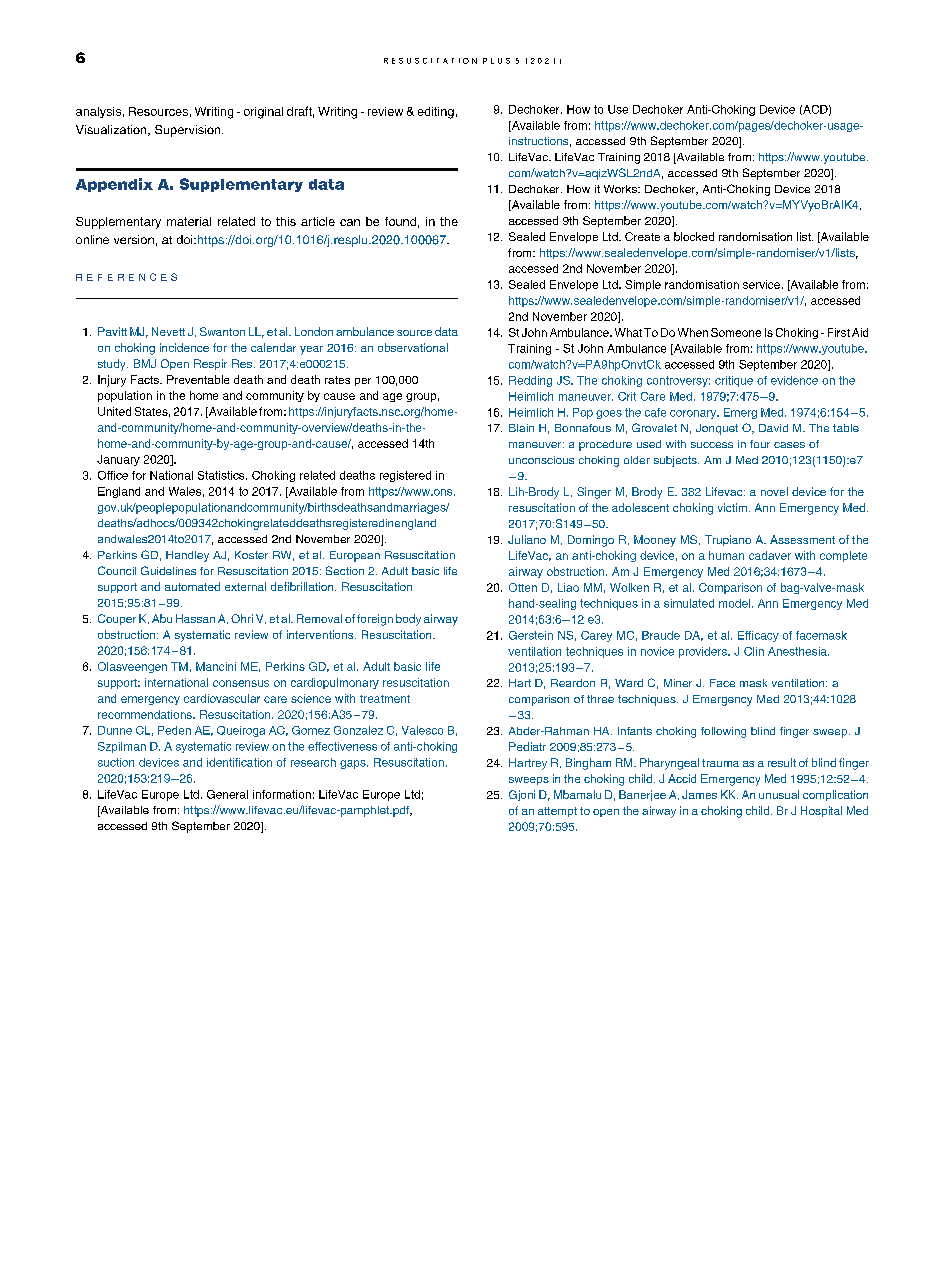 The width and height of the document is (952, 1270). I want to click on unconscious, so click(541, 460).
